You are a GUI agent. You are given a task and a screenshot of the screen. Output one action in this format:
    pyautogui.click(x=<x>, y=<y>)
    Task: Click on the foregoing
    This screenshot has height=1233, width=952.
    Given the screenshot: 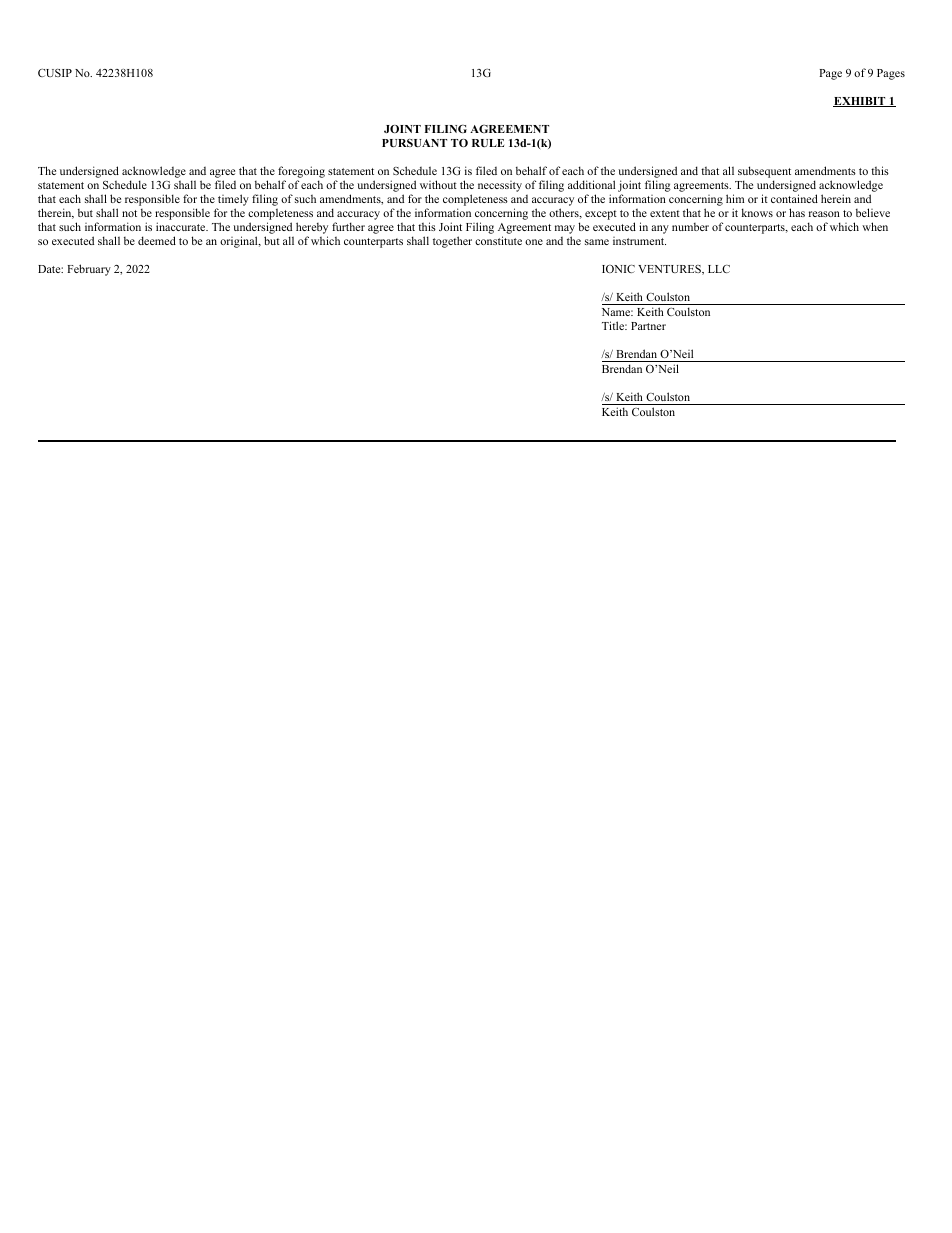 What is the action you would take?
    pyautogui.click(x=301, y=172)
